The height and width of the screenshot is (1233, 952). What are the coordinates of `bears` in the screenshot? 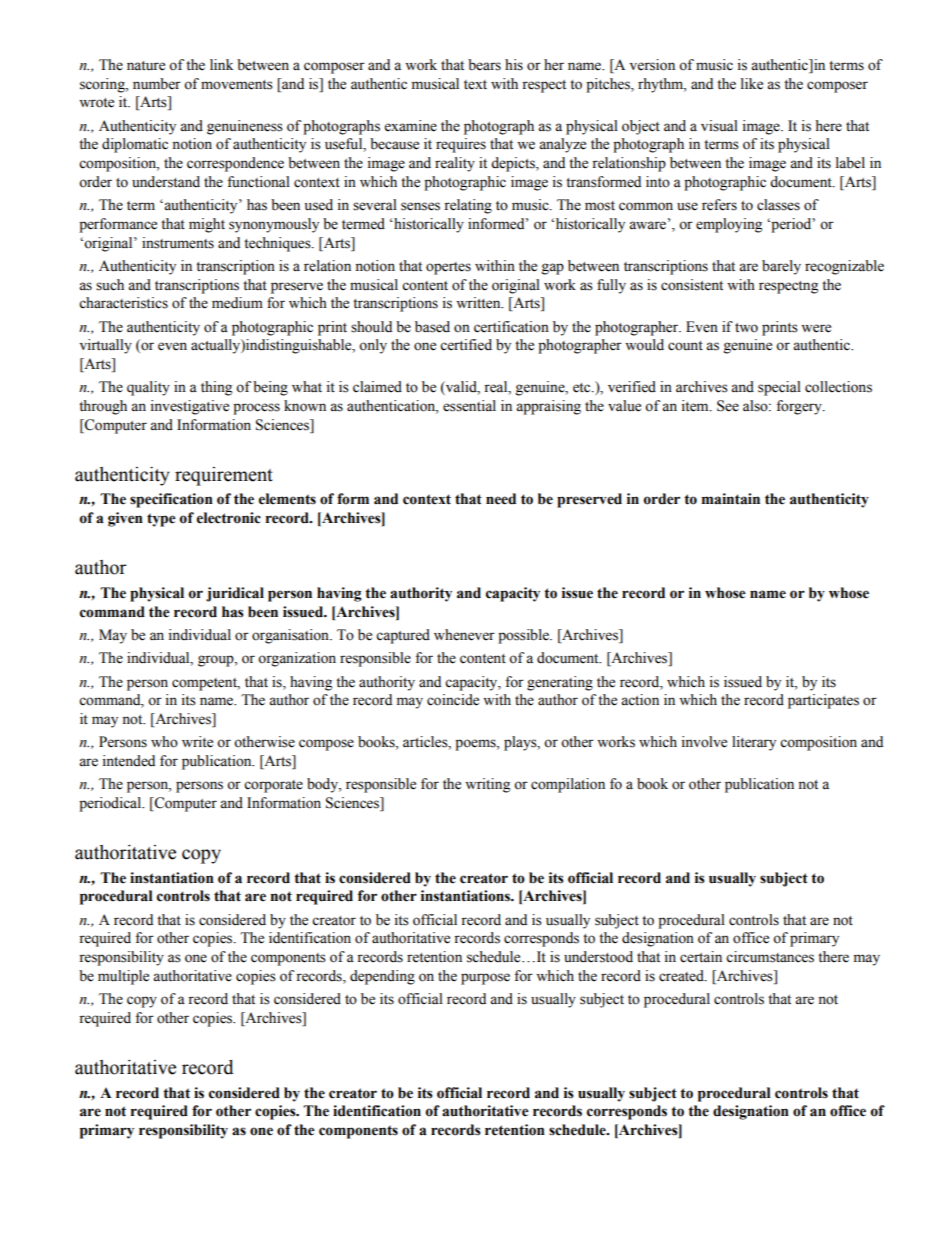 It's located at (484, 65).
